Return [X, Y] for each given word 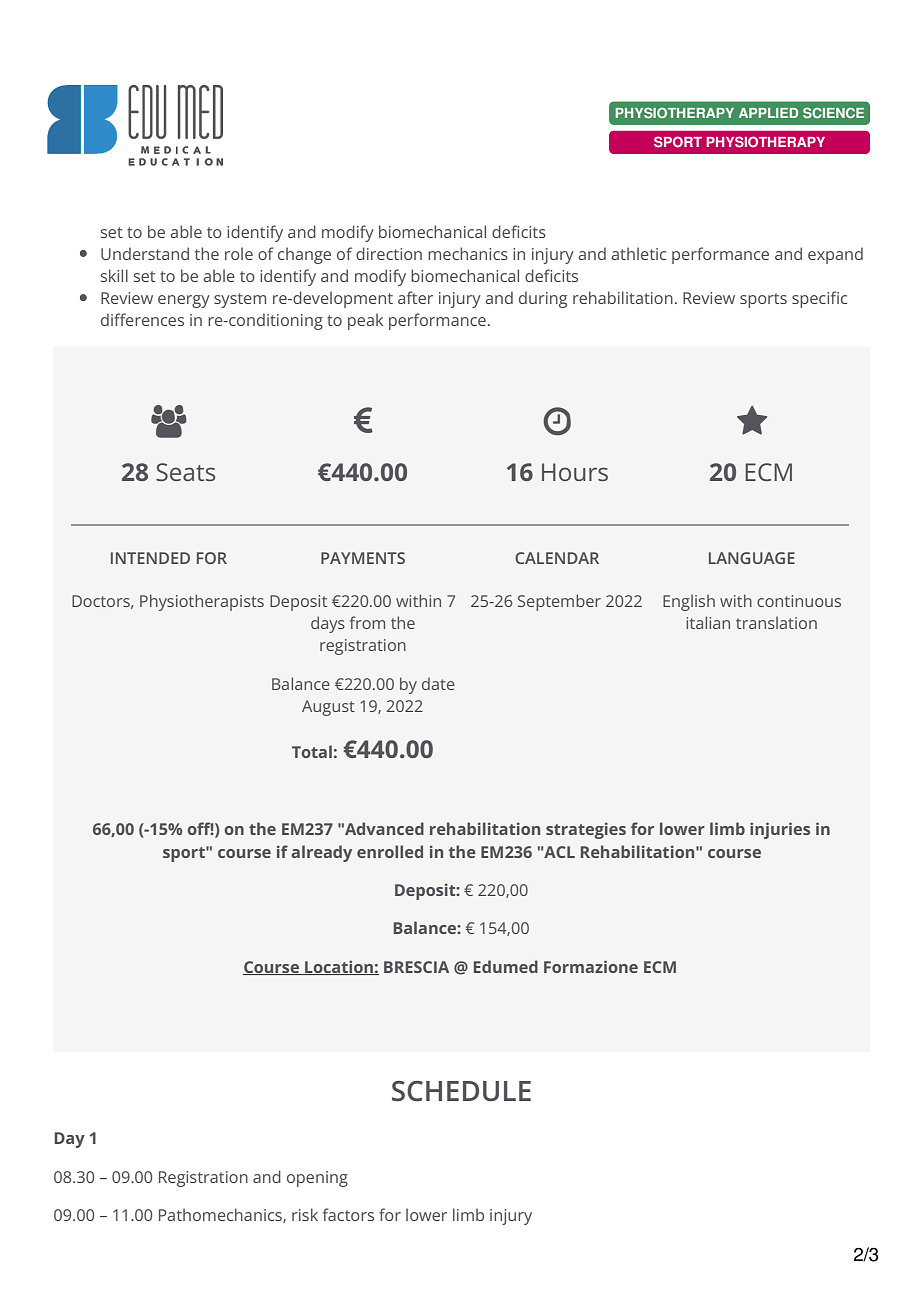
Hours [575, 472]
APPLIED [768, 113]
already [321, 853]
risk [305, 1214]
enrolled [390, 851]
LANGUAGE [752, 558]
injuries [780, 830]
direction [389, 253]
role [239, 253]
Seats [185, 472]
